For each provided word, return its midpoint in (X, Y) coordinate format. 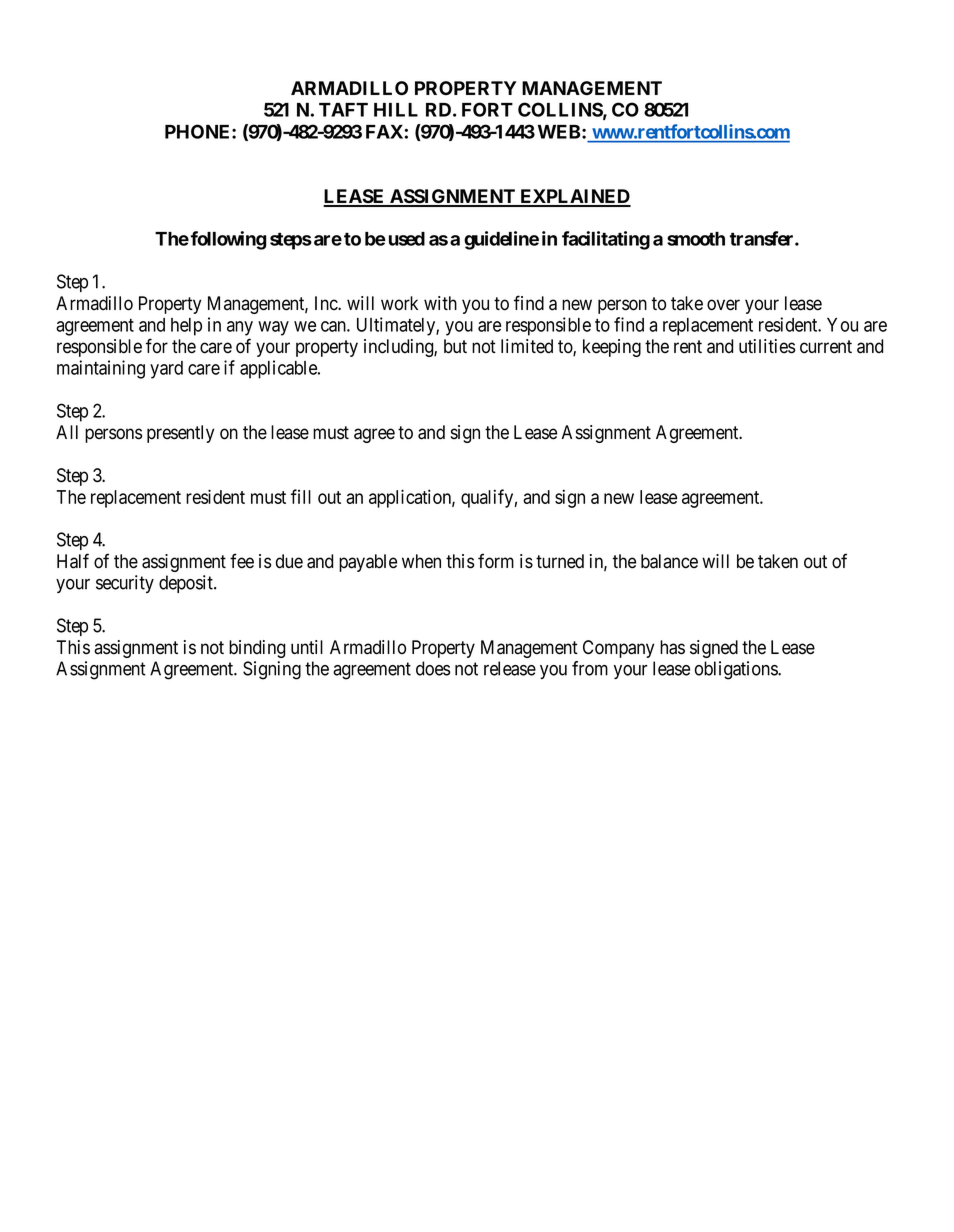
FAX (384, 132)
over (723, 305)
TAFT (343, 110)
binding (257, 649)
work (399, 303)
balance (669, 561)
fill (301, 496)
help (186, 327)
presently (180, 434)
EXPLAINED (574, 197)
